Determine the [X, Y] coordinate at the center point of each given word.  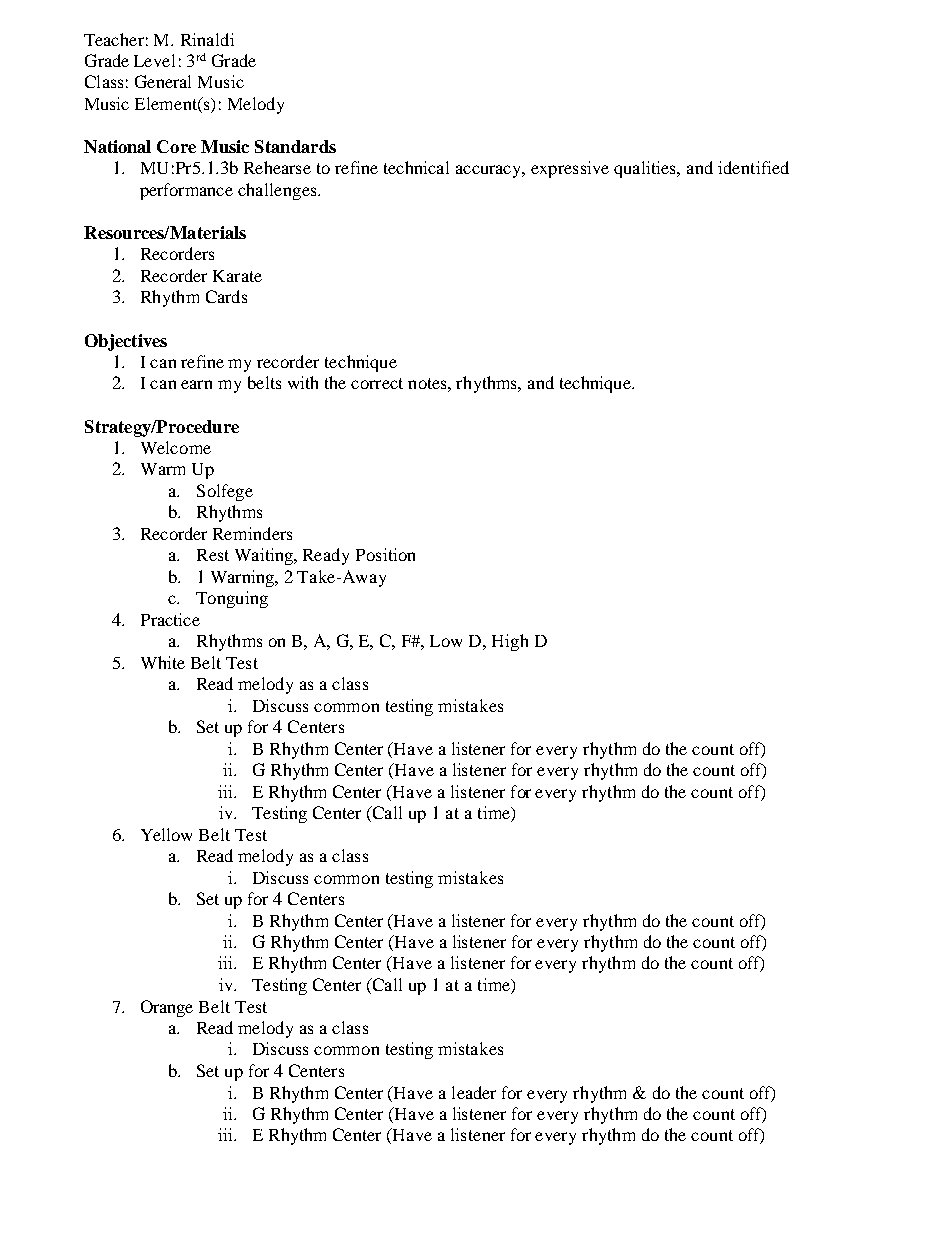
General [163, 81]
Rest [213, 555]
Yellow [166, 834]
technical [416, 167]
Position [385, 554]
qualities [646, 169]
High [510, 642]
